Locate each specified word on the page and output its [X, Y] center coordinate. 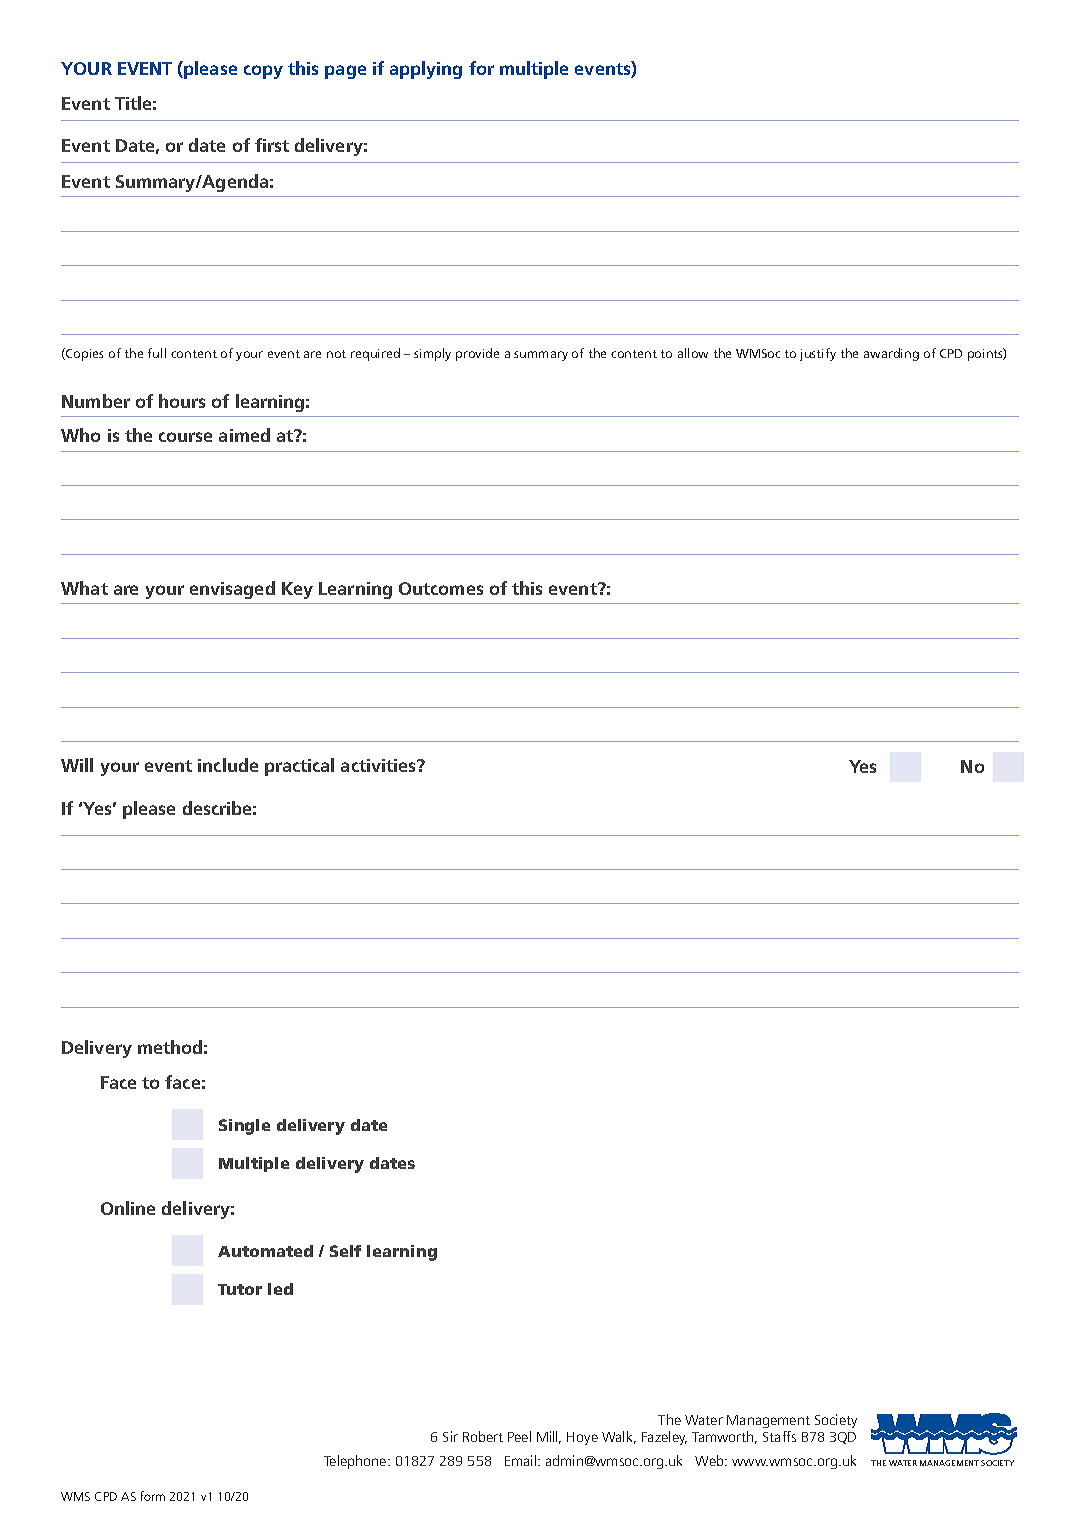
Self [345, 1251]
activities [379, 765]
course [185, 437]
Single [244, 1127]
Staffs [779, 1436]
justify [818, 354]
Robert [483, 1436]
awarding [891, 354]
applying [426, 70]
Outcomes [441, 588]
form [153, 1496]
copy [263, 72]
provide [477, 354]
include [228, 765]
